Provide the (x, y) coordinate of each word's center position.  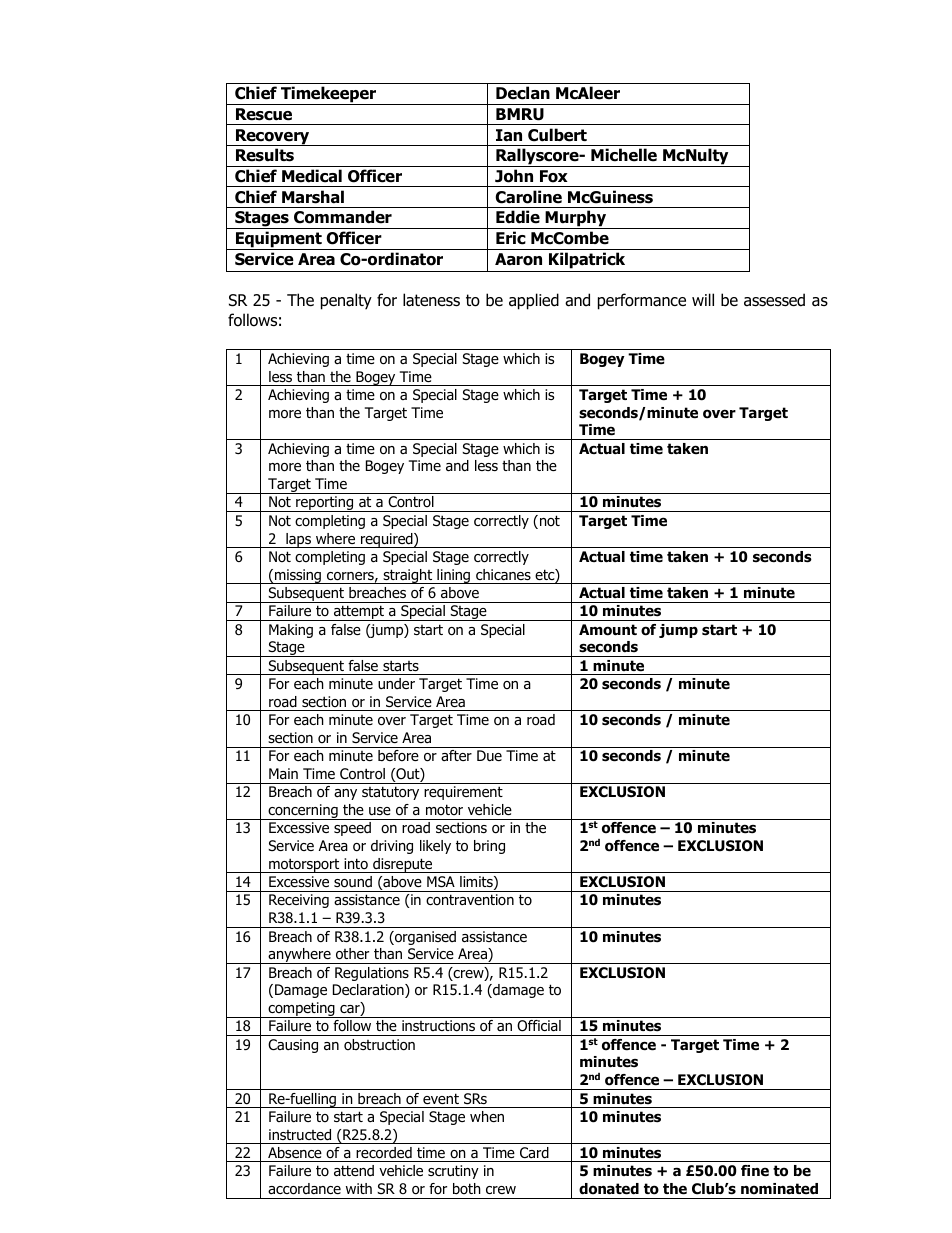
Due (489, 755)
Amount (608, 630)
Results (265, 155)
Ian (509, 135)
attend (354, 1171)
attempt (359, 613)
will (703, 299)
